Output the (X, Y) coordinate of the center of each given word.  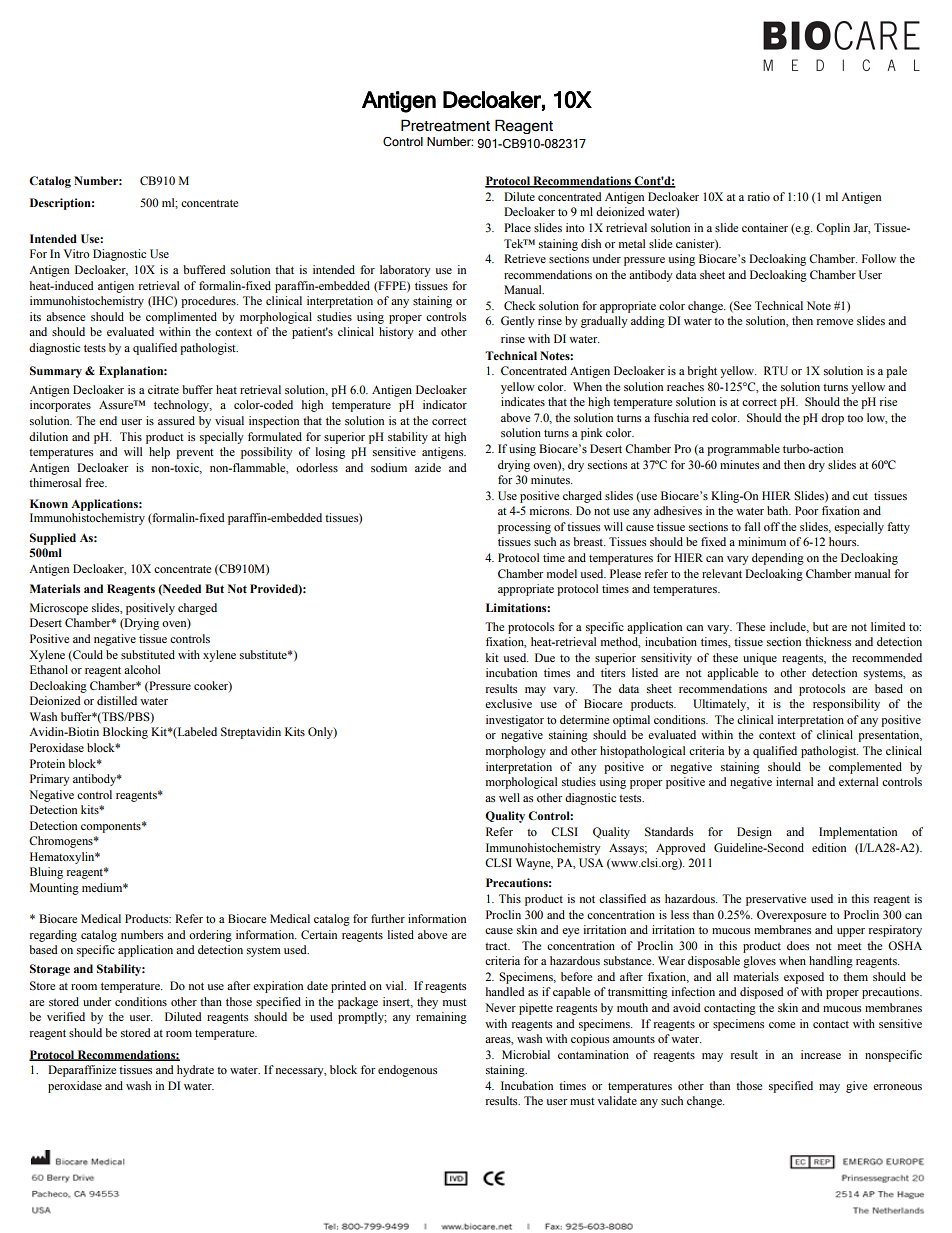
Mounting (54, 889)
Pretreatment (445, 125)
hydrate (195, 1071)
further (388, 918)
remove (835, 322)
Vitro (77, 253)
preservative (776, 900)
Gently (518, 322)
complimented (181, 318)
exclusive (508, 703)
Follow (879, 258)
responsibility (846, 705)
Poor (806, 510)
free (96, 482)
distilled (117, 700)
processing (524, 528)
